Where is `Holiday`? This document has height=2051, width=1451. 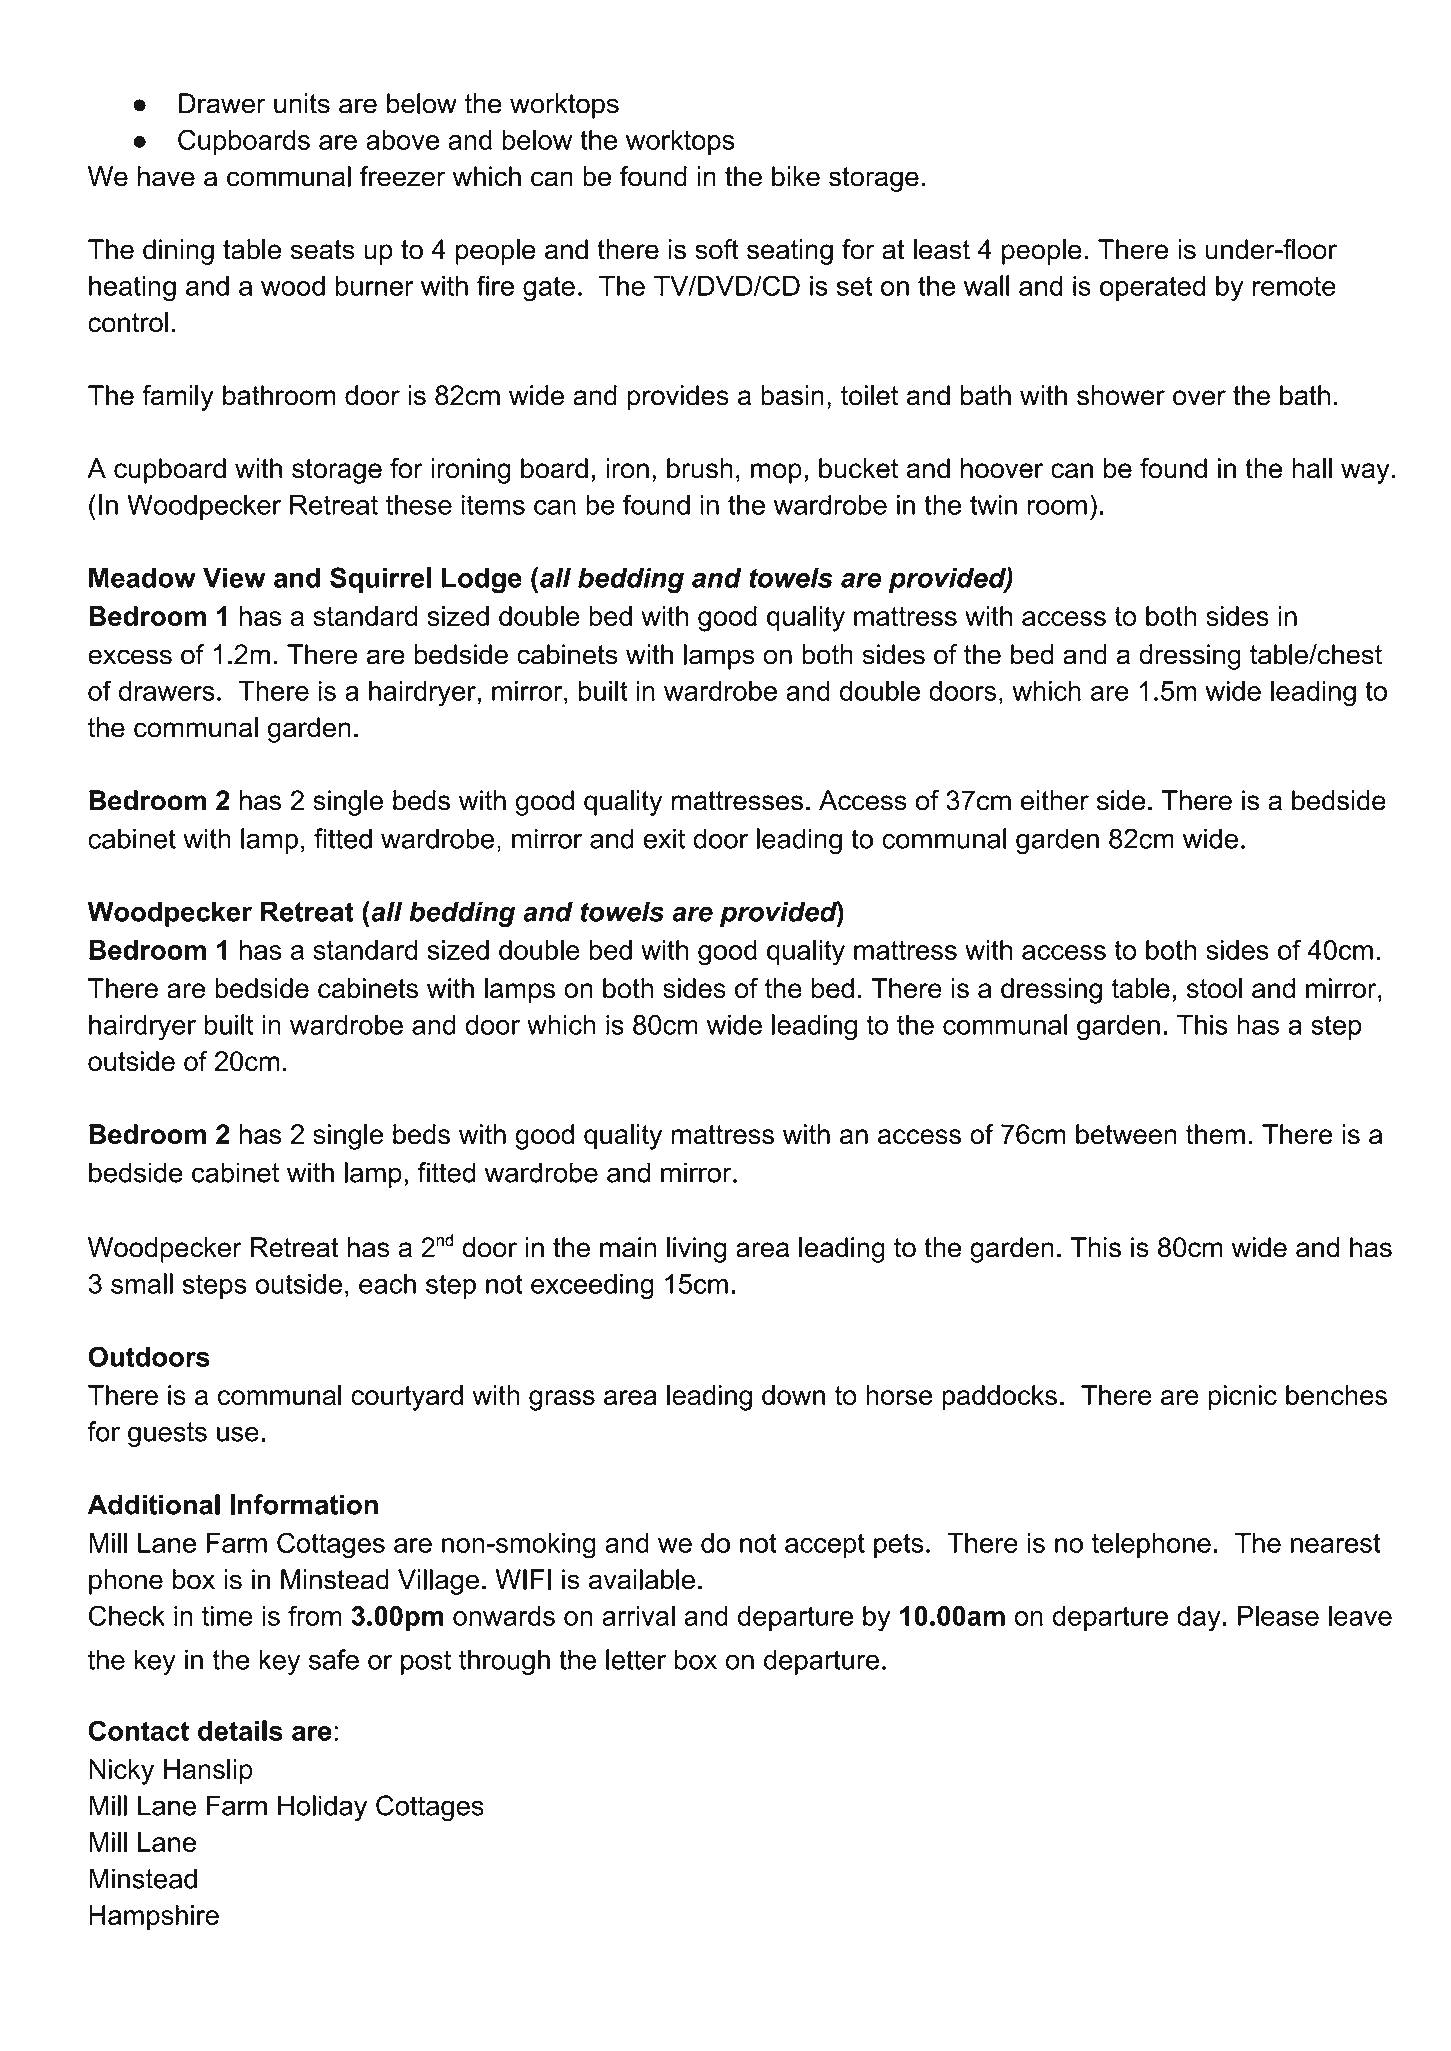
Holiday is located at coordinates (322, 1808).
